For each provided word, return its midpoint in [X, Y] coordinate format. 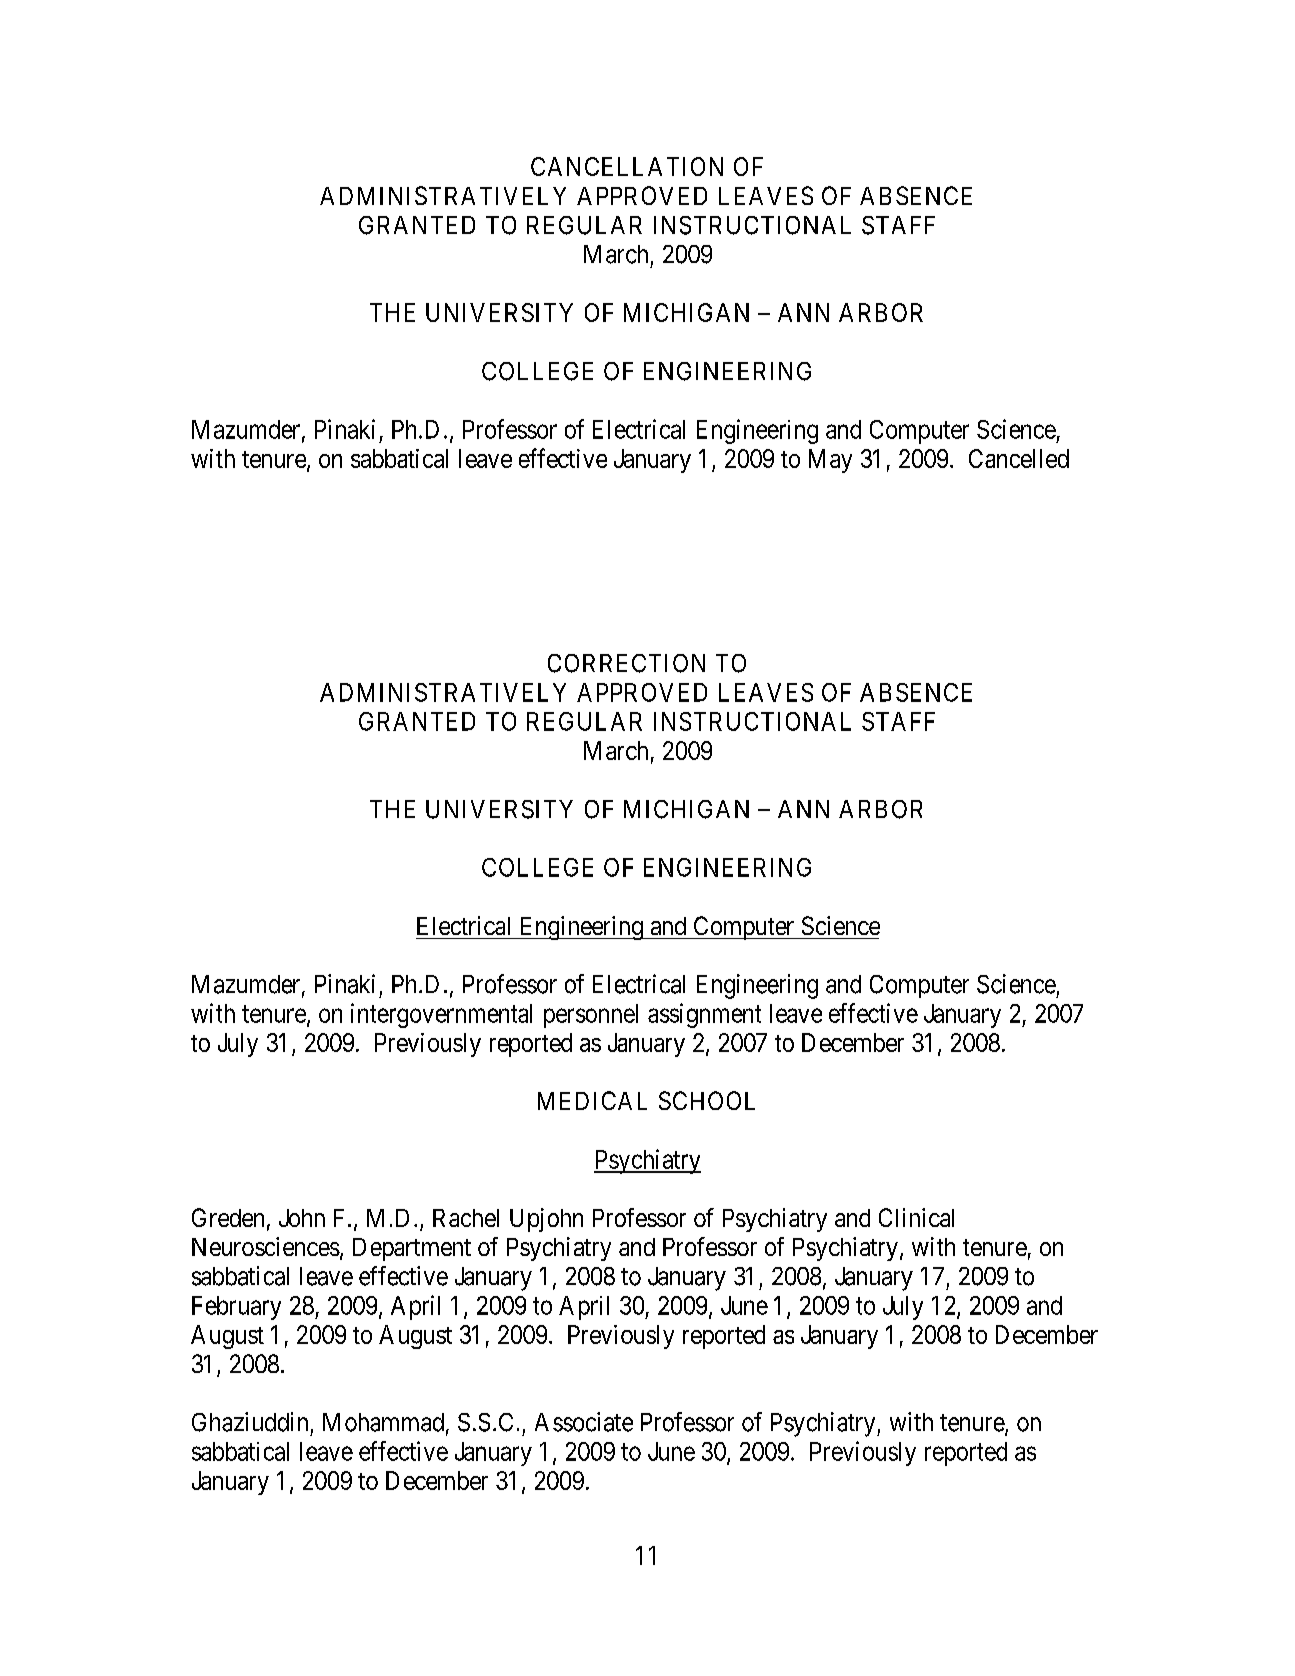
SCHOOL [707, 1100]
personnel [591, 1016]
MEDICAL [592, 1100]
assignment [704, 1015]
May [830, 461]
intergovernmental [441, 1015]
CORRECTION [626, 663]
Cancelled [1019, 458]
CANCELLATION [627, 166]
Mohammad [383, 1422]
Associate [584, 1422]
